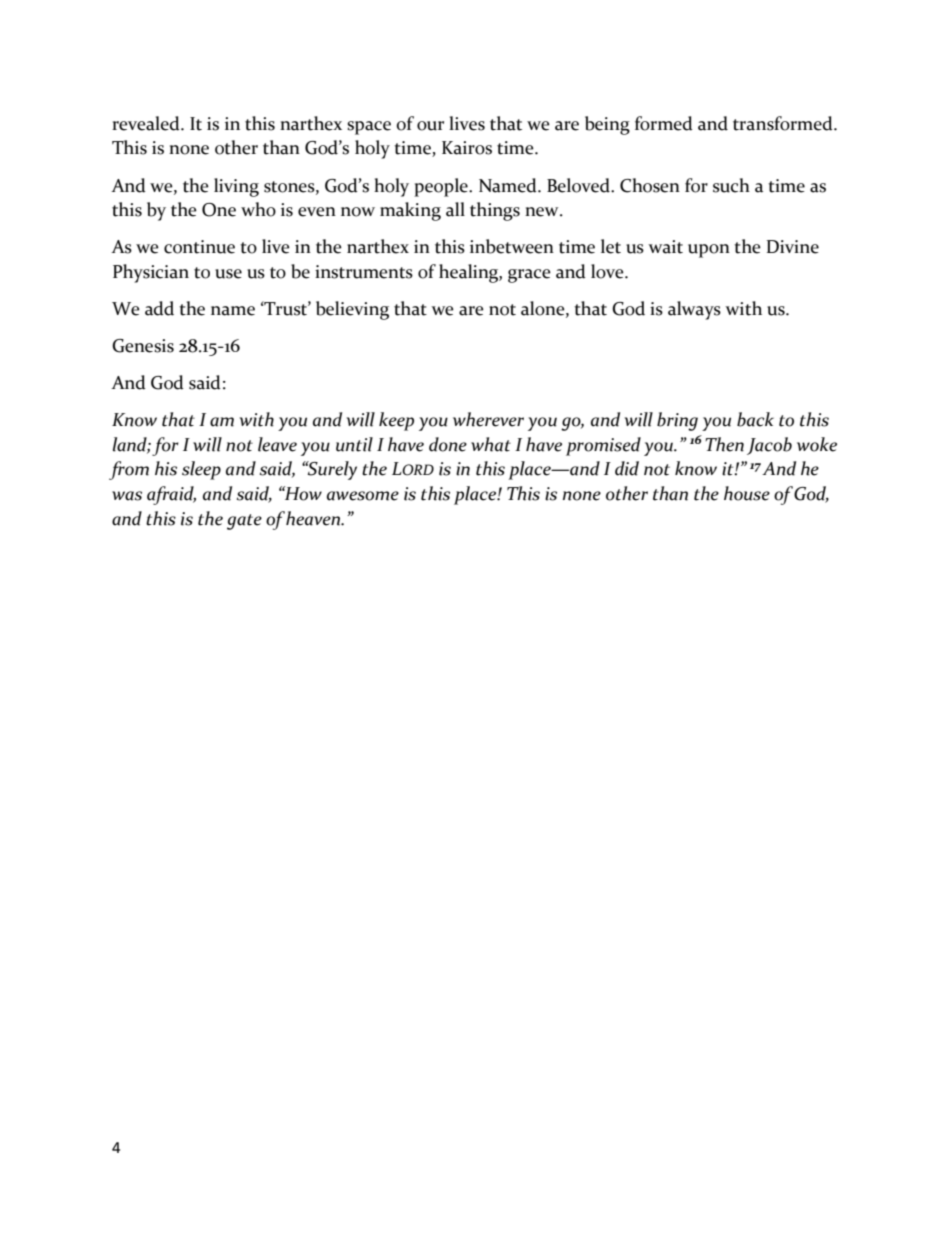 This page has height=1233, width=952. What do you see at coordinates (607, 125) in the page?
I see `being` at bounding box center [607, 125].
